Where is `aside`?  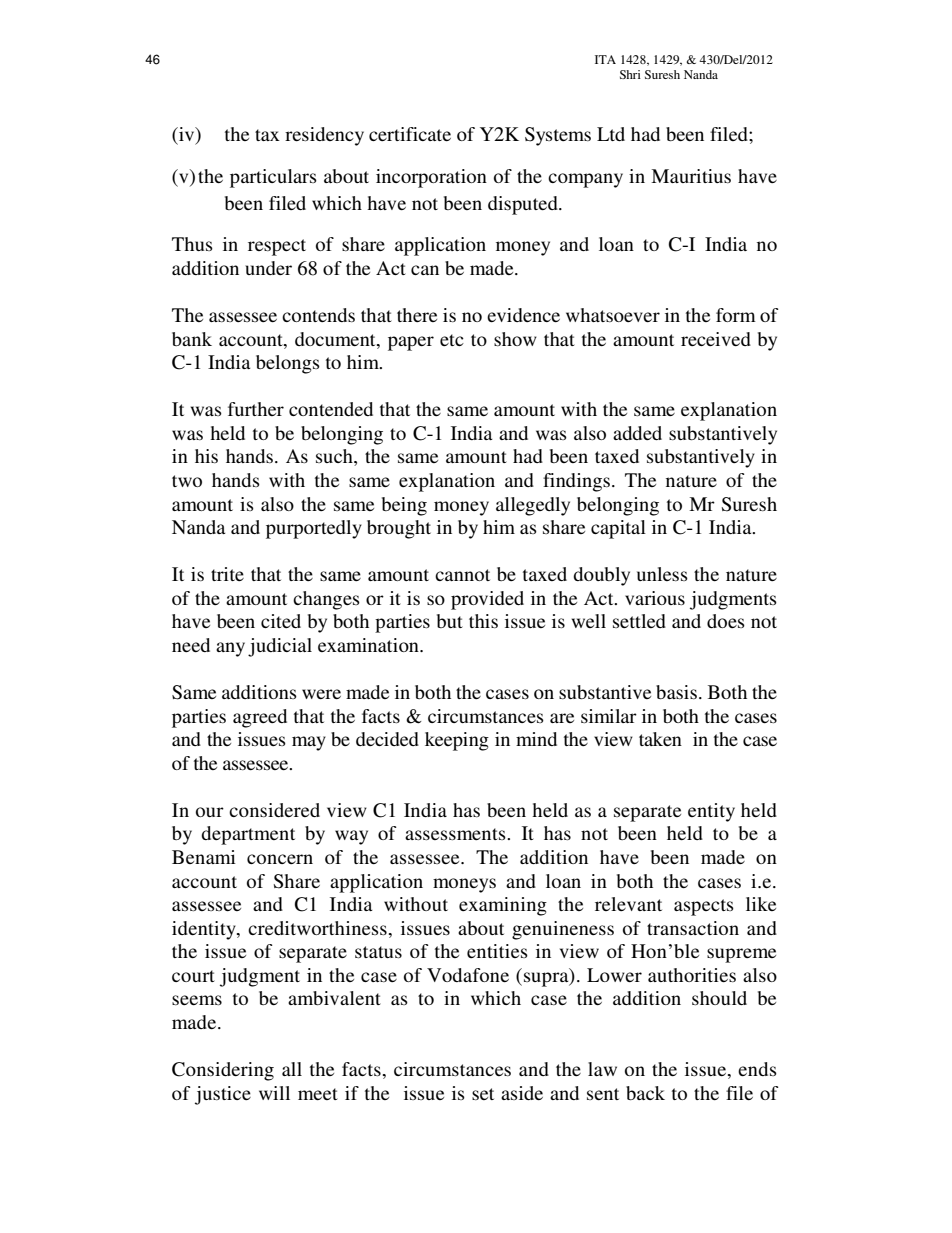 aside is located at coordinates (522, 1093).
